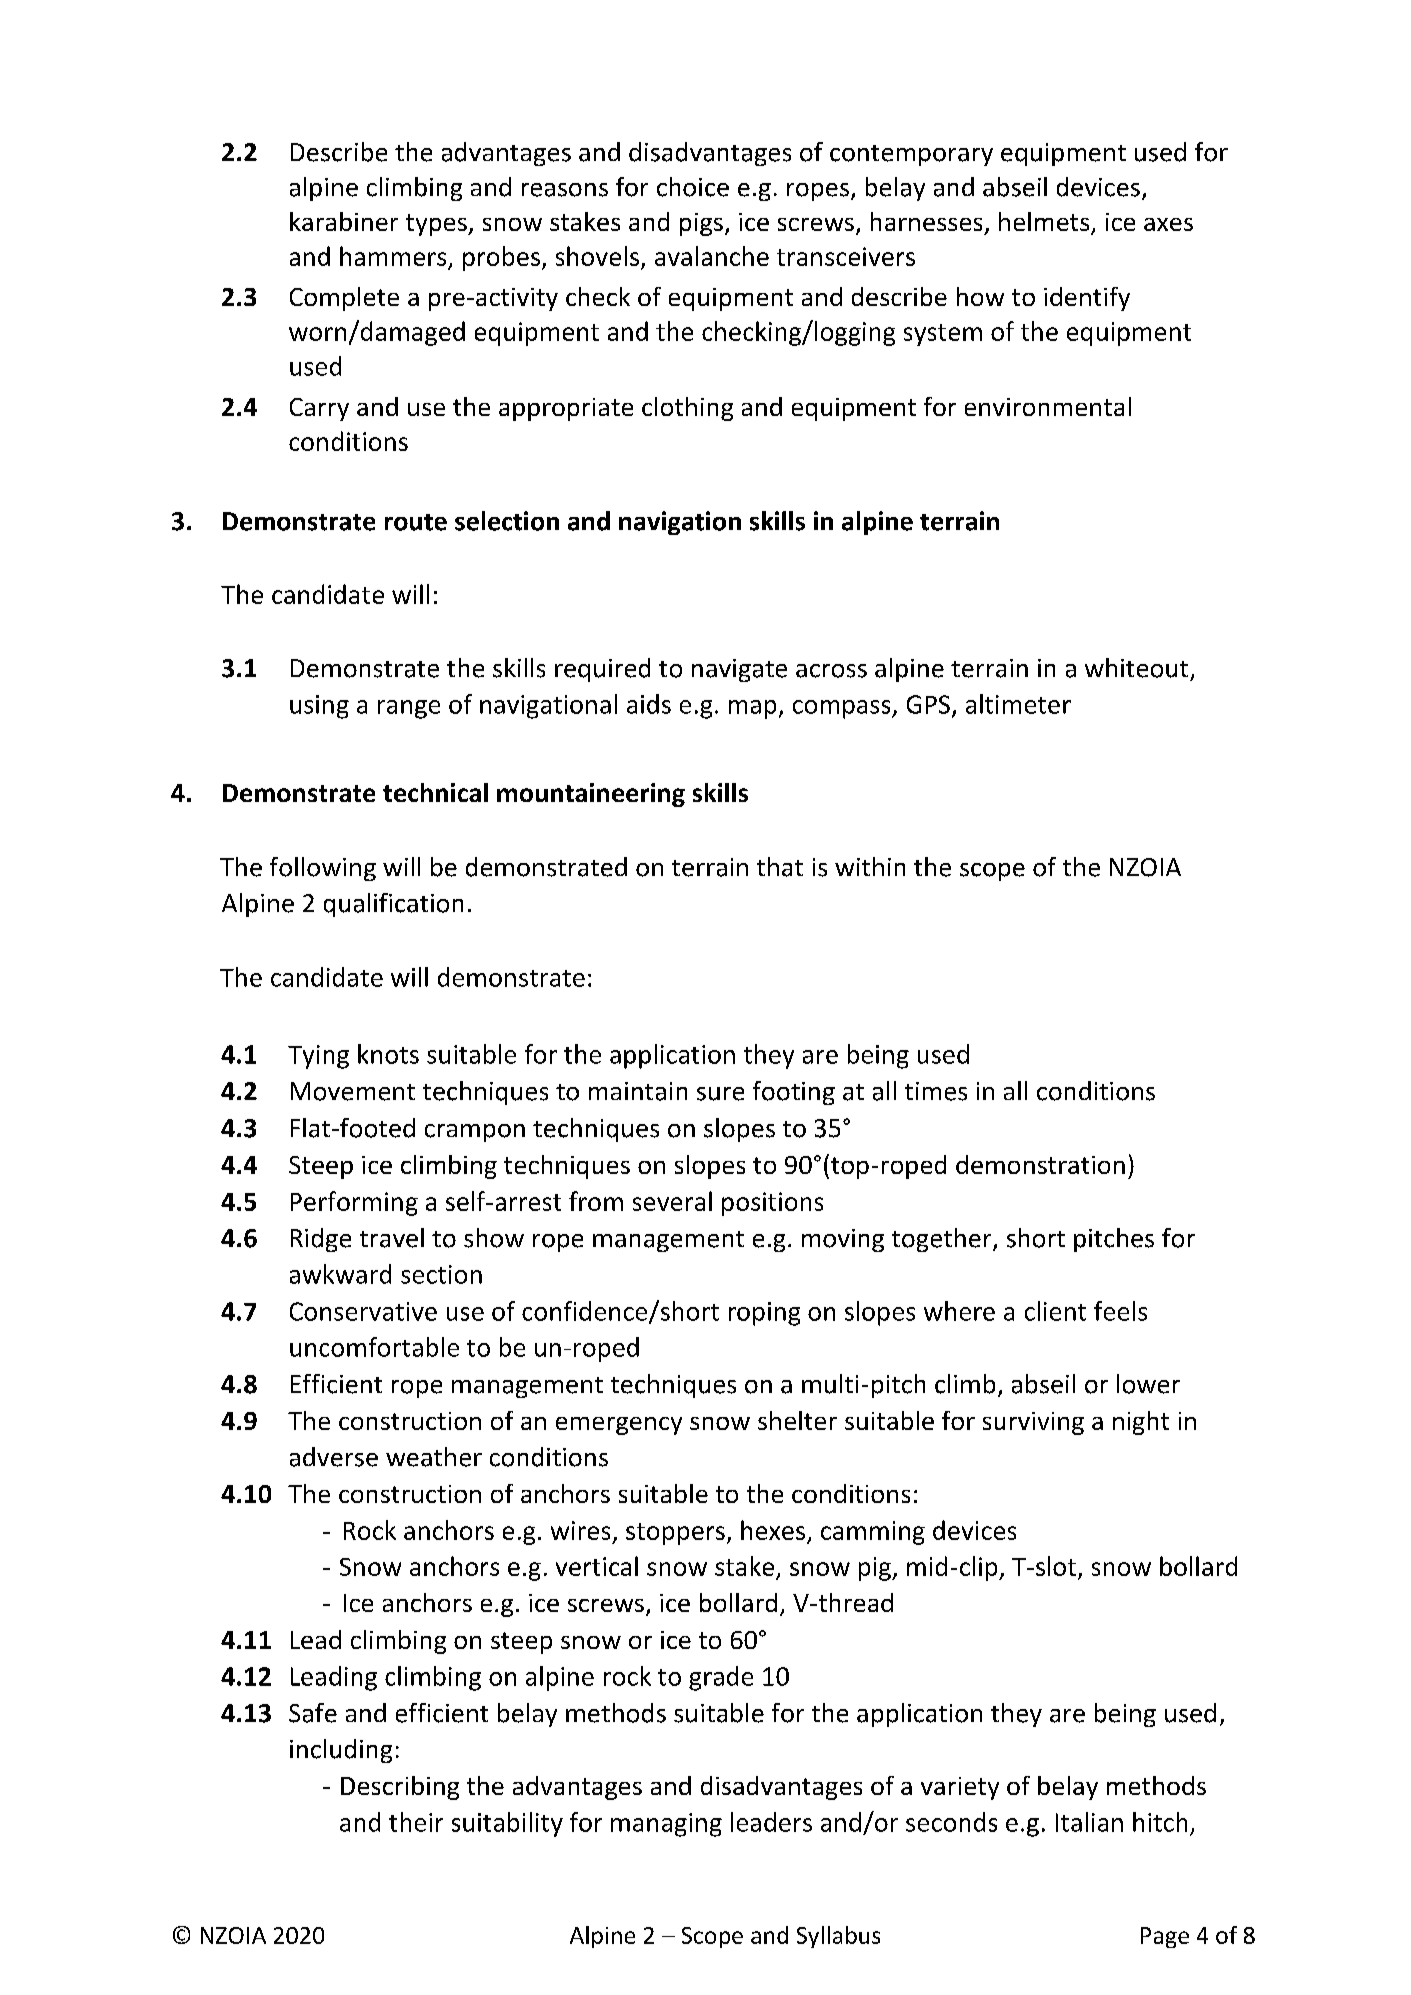 The height and width of the image is (1995, 1411). I want to click on knots, so click(388, 1054).
